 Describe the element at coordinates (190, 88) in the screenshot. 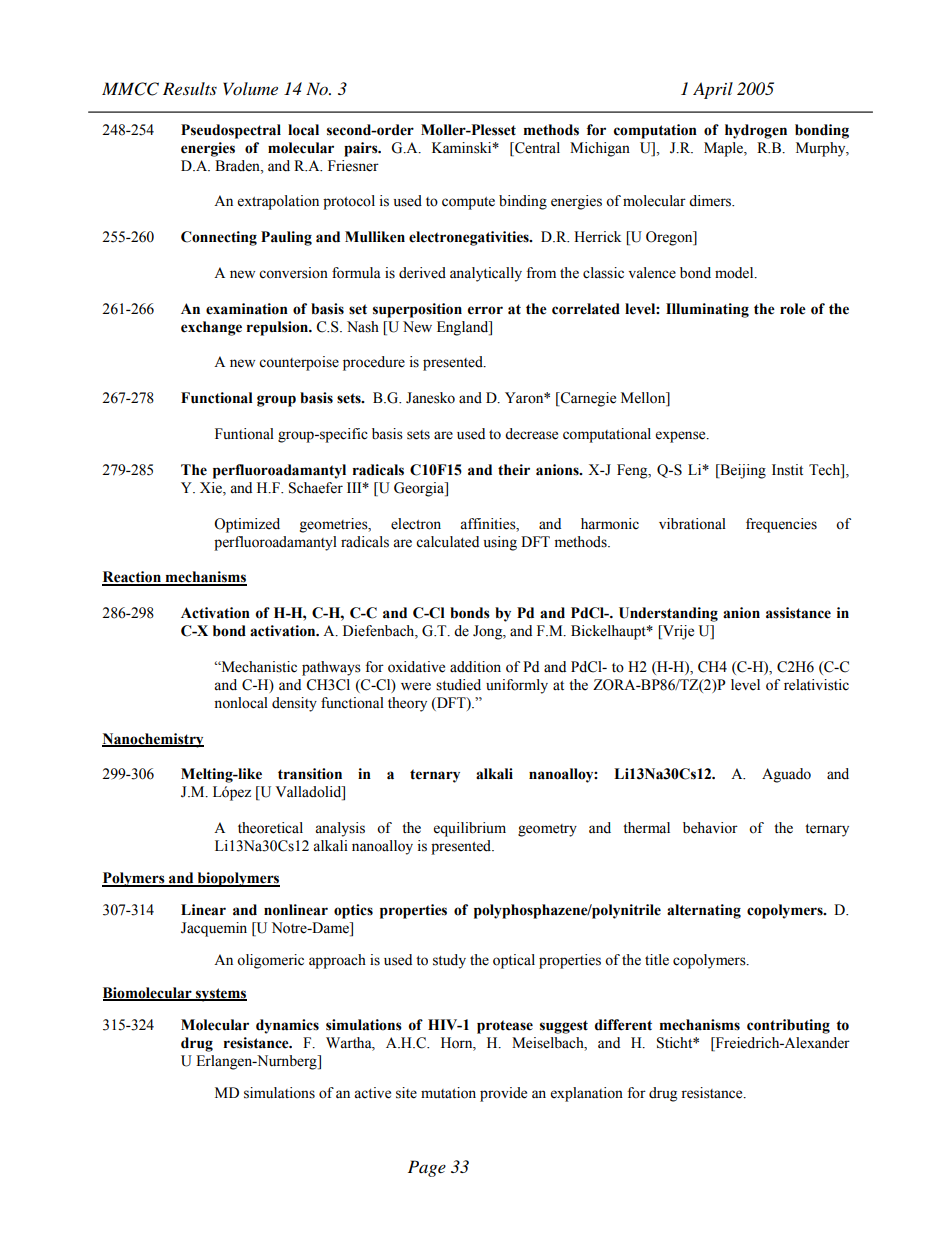

I see `Results` at that location.
